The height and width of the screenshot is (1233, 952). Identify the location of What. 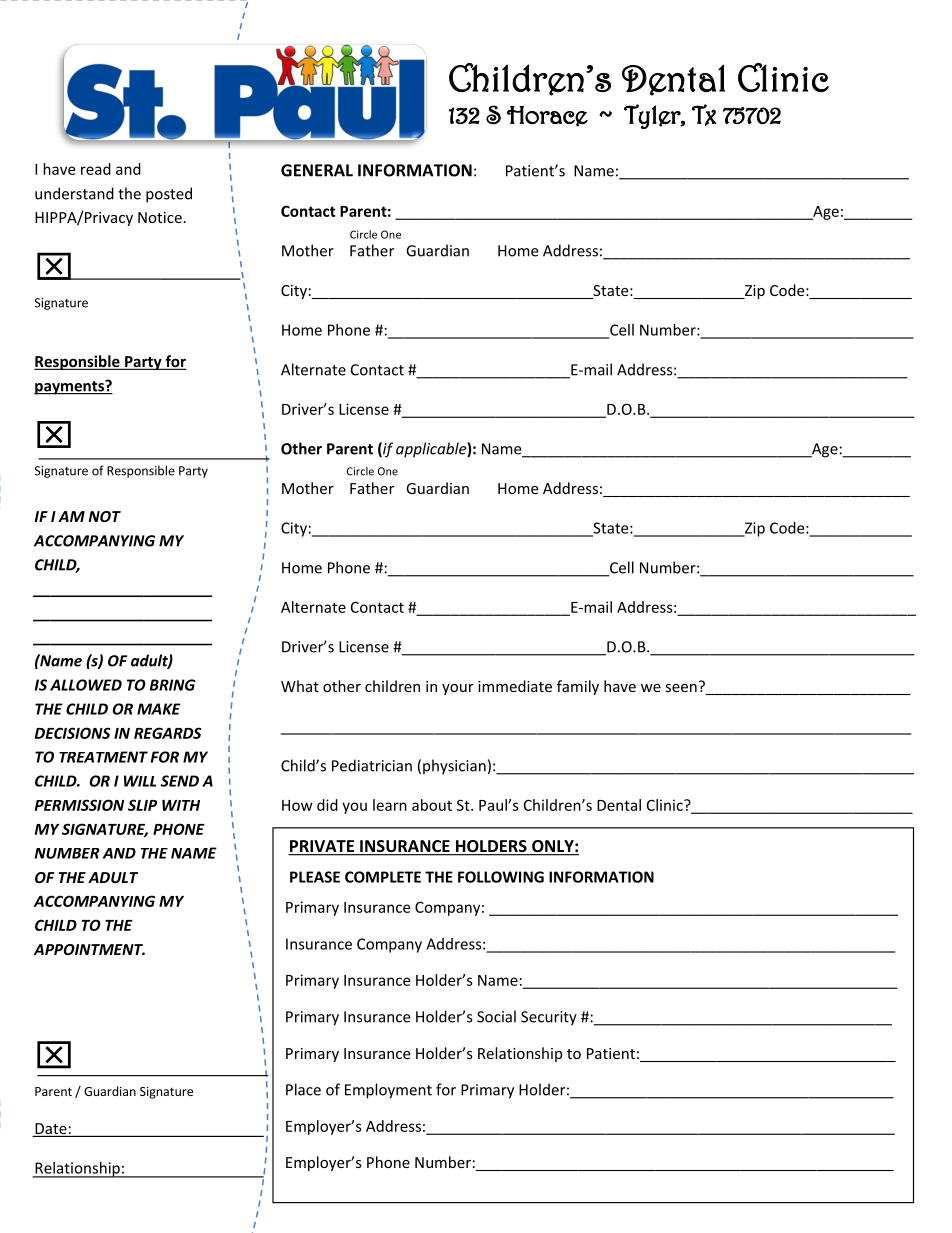
(300, 686).
